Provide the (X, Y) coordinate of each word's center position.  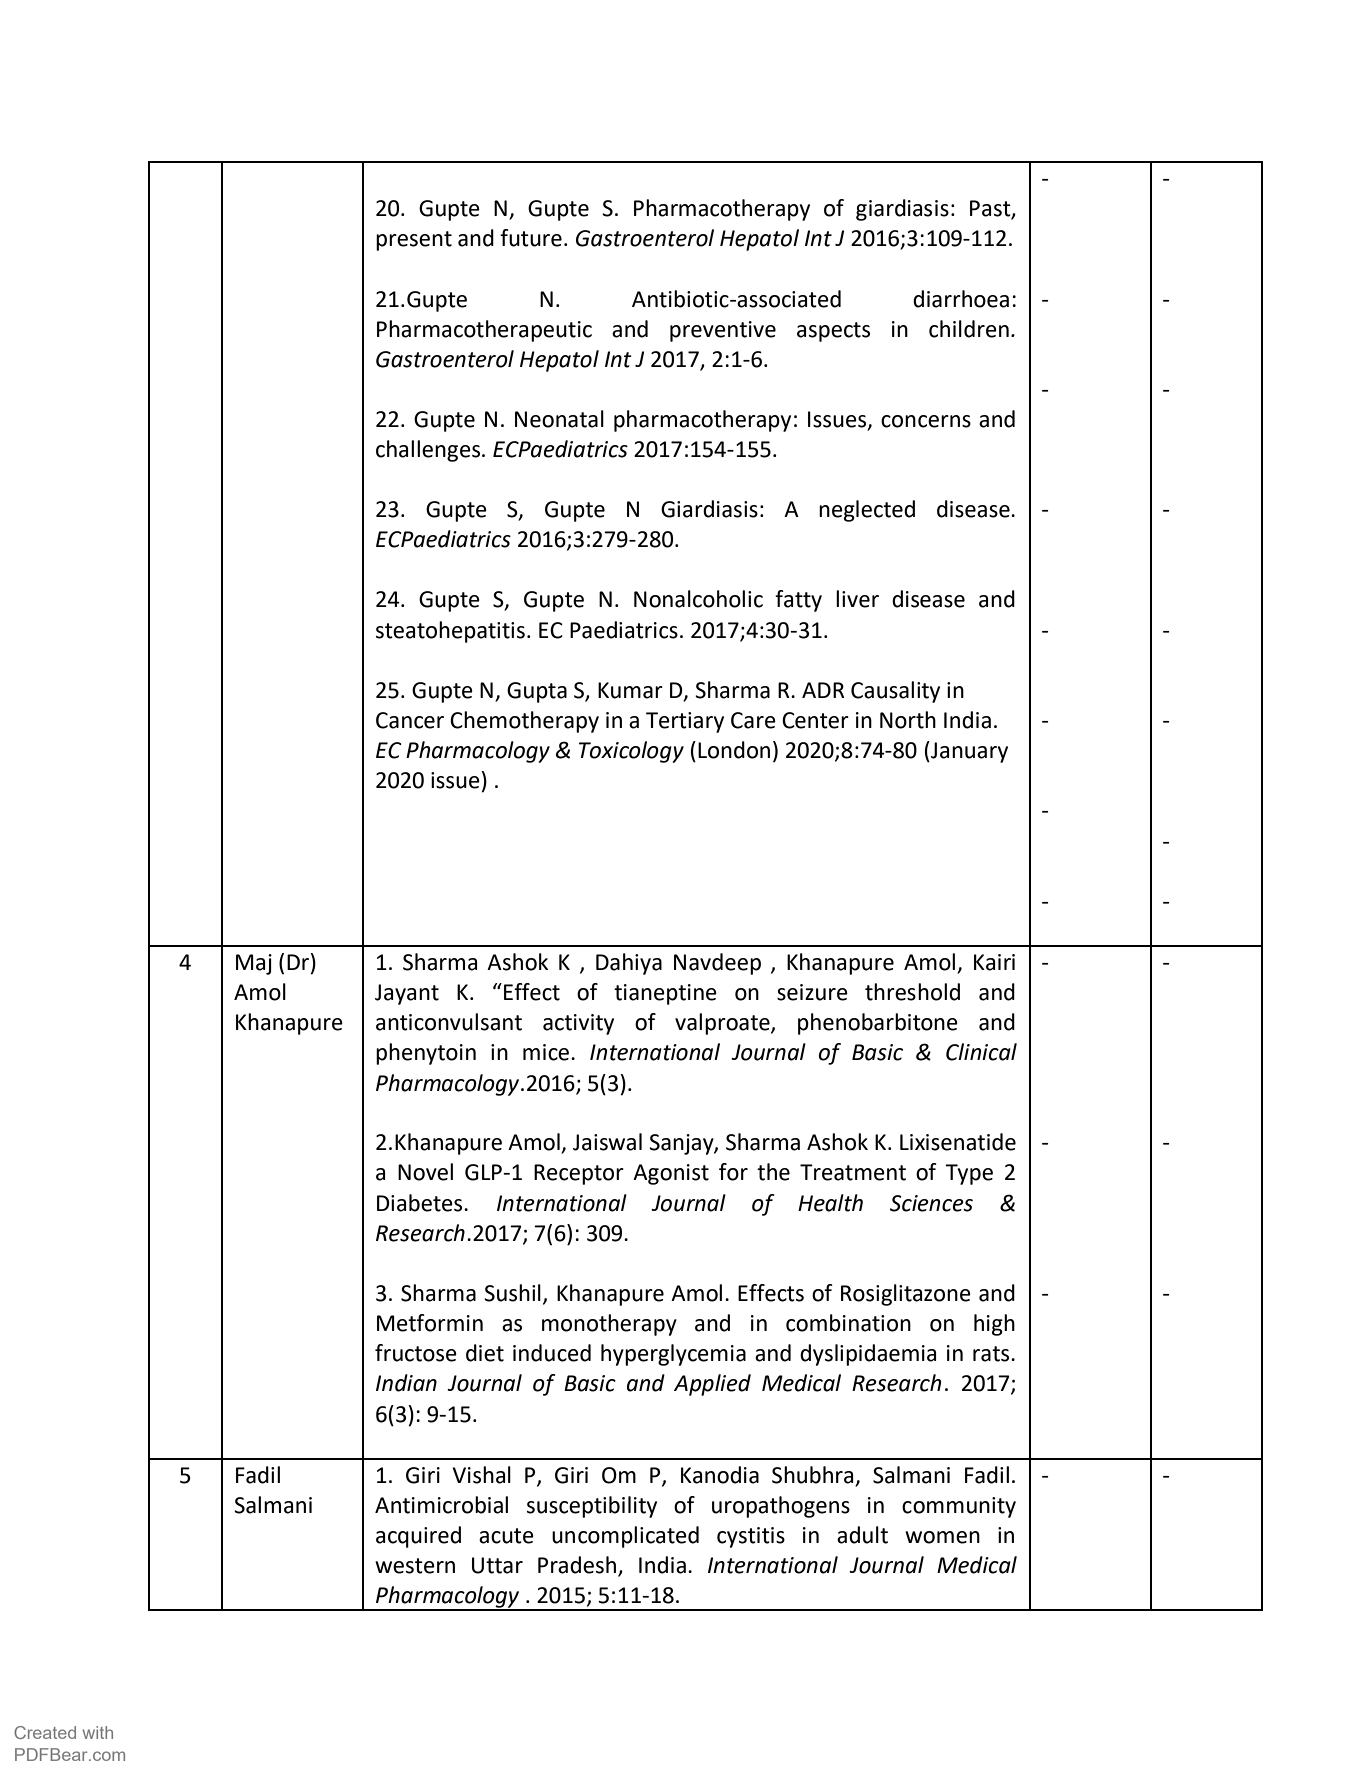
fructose (416, 1353)
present (414, 241)
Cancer (410, 720)
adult (862, 1535)
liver (857, 599)
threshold (912, 992)
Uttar (497, 1565)
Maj (254, 964)
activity (578, 1024)
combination (848, 1323)
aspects (833, 332)
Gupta (537, 692)
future (531, 238)
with (98, 1732)
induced (552, 1353)
